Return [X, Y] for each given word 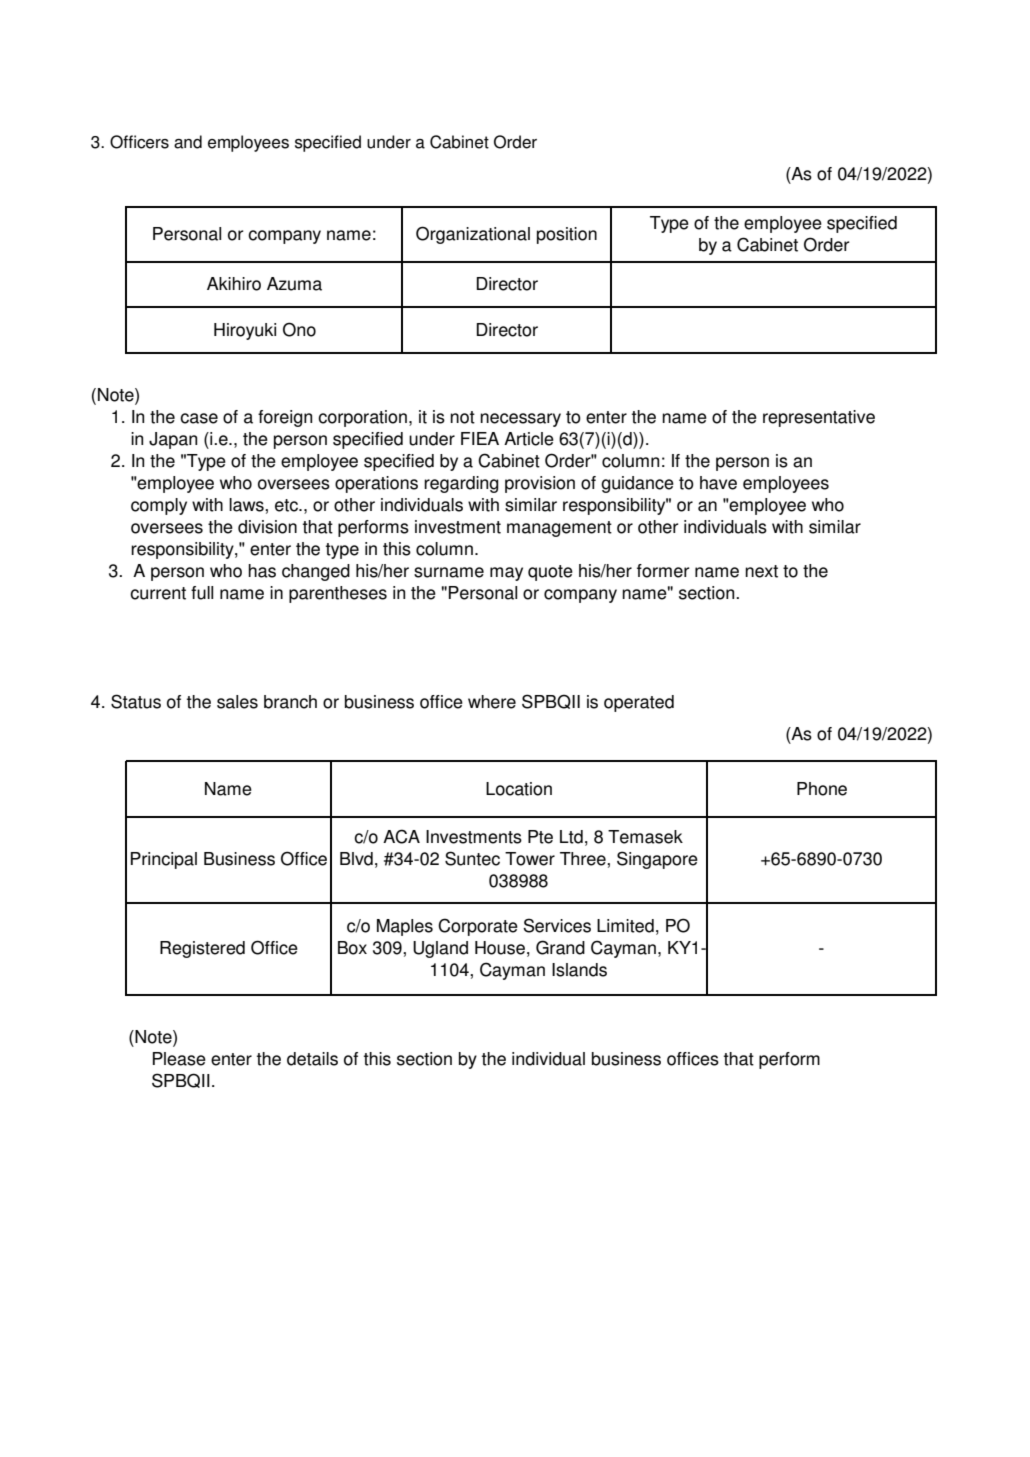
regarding [461, 484]
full [202, 593]
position [567, 235]
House [500, 948]
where [492, 702]
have [718, 483]
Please [179, 1059]
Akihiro [234, 284]
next [761, 571]
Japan [173, 440]
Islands [579, 970]
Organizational [473, 235]
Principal [164, 860]
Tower [530, 859]
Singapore [657, 860]
